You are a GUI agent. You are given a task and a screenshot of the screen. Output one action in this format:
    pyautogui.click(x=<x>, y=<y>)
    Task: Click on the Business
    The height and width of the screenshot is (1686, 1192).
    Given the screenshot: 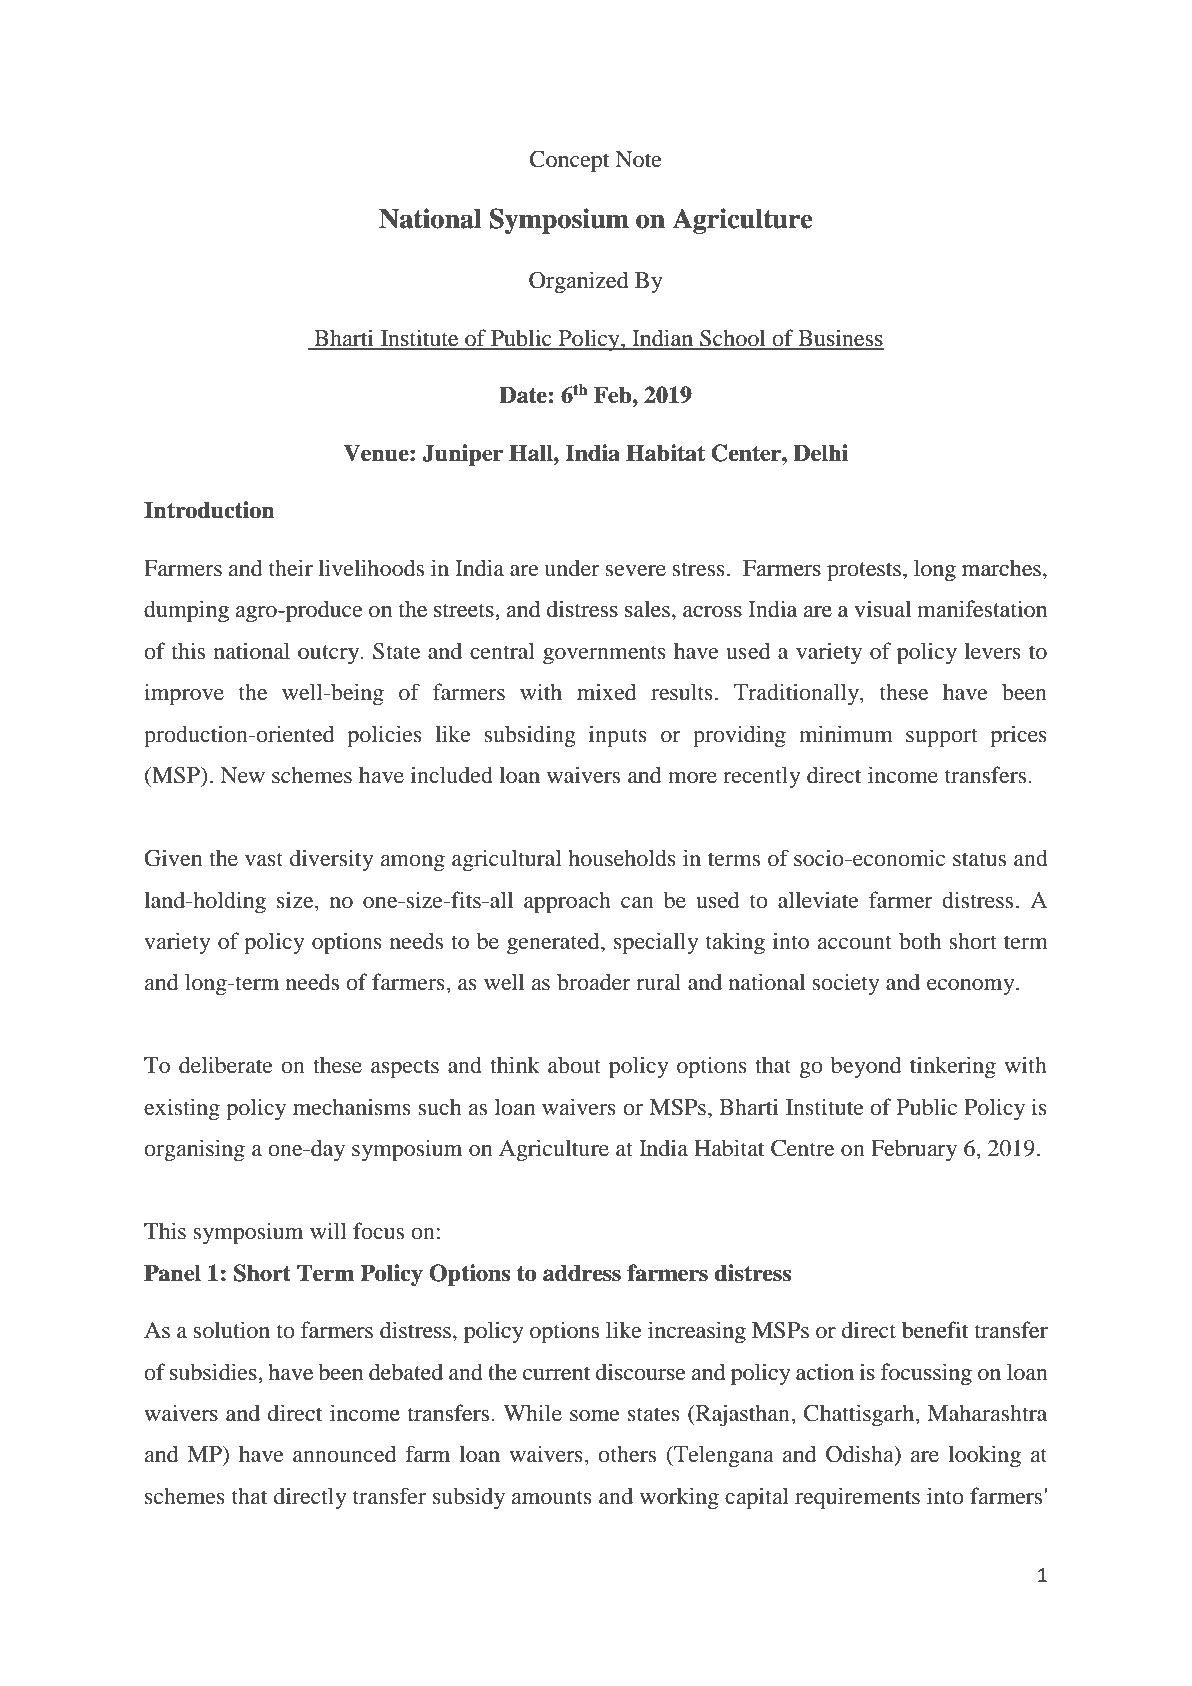 What is the action you would take?
    pyautogui.click(x=840, y=339)
